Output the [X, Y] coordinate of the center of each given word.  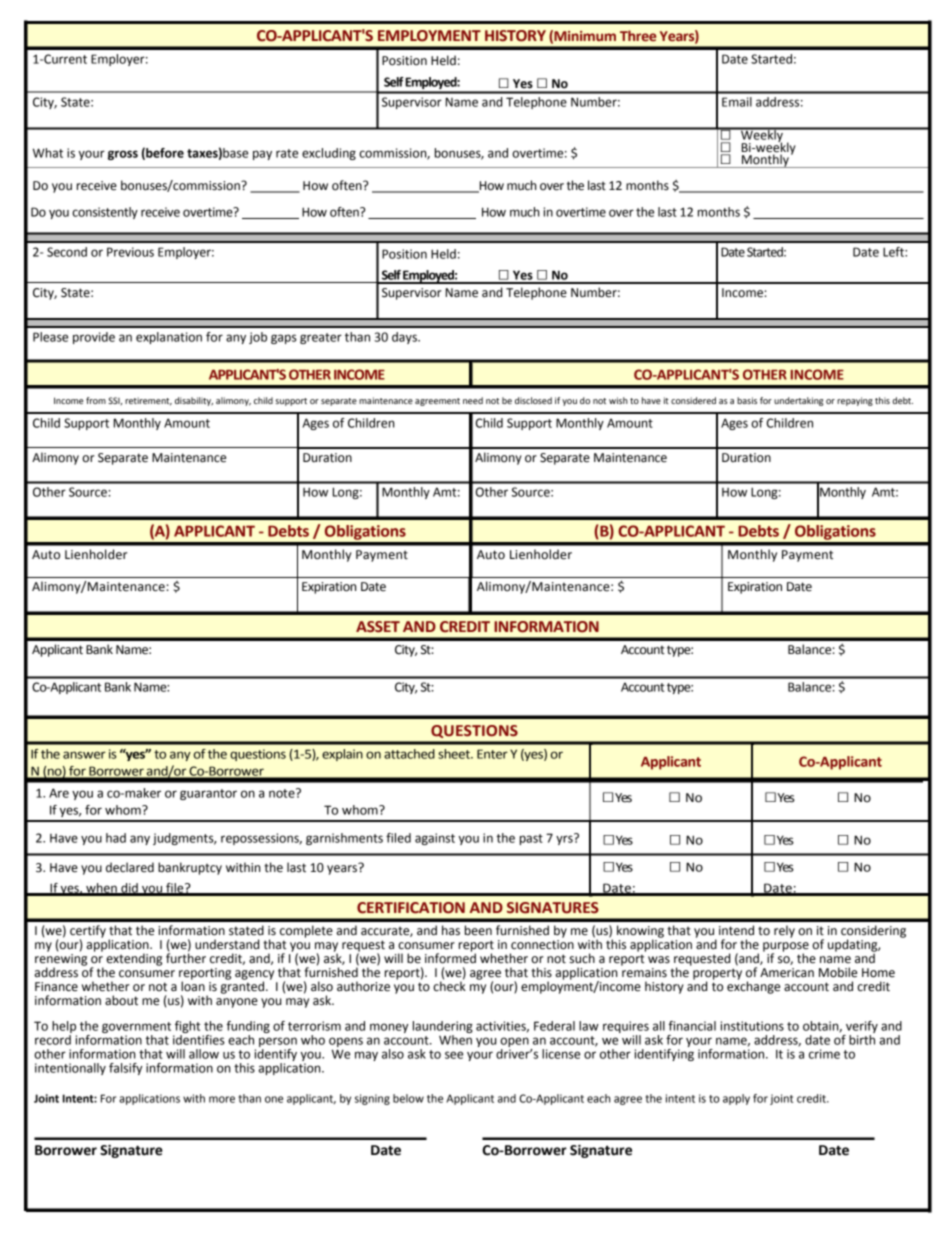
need [473, 400]
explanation [169, 338]
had [116, 838]
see [454, 1055]
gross [123, 155]
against [435, 839]
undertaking [799, 401]
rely [784, 931]
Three [638, 36]
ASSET [378, 627]
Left [894, 252]
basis [747, 400]
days [405, 338]
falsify [125, 1069]
